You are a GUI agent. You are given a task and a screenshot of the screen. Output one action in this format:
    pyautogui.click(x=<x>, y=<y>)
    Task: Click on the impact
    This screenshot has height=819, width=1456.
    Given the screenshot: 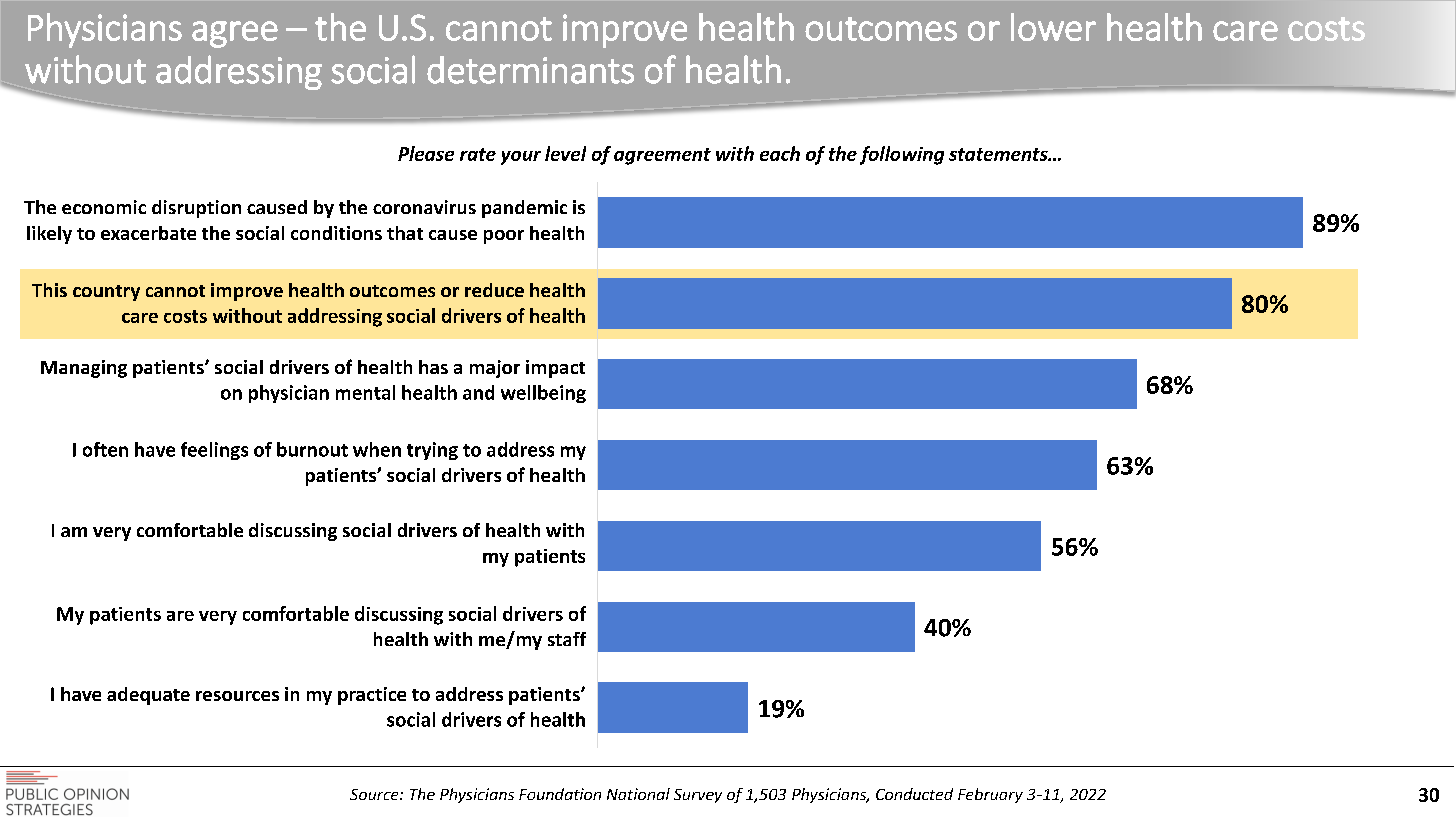 What is the action you would take?
    pyautogui.click(x=555, y=369)
